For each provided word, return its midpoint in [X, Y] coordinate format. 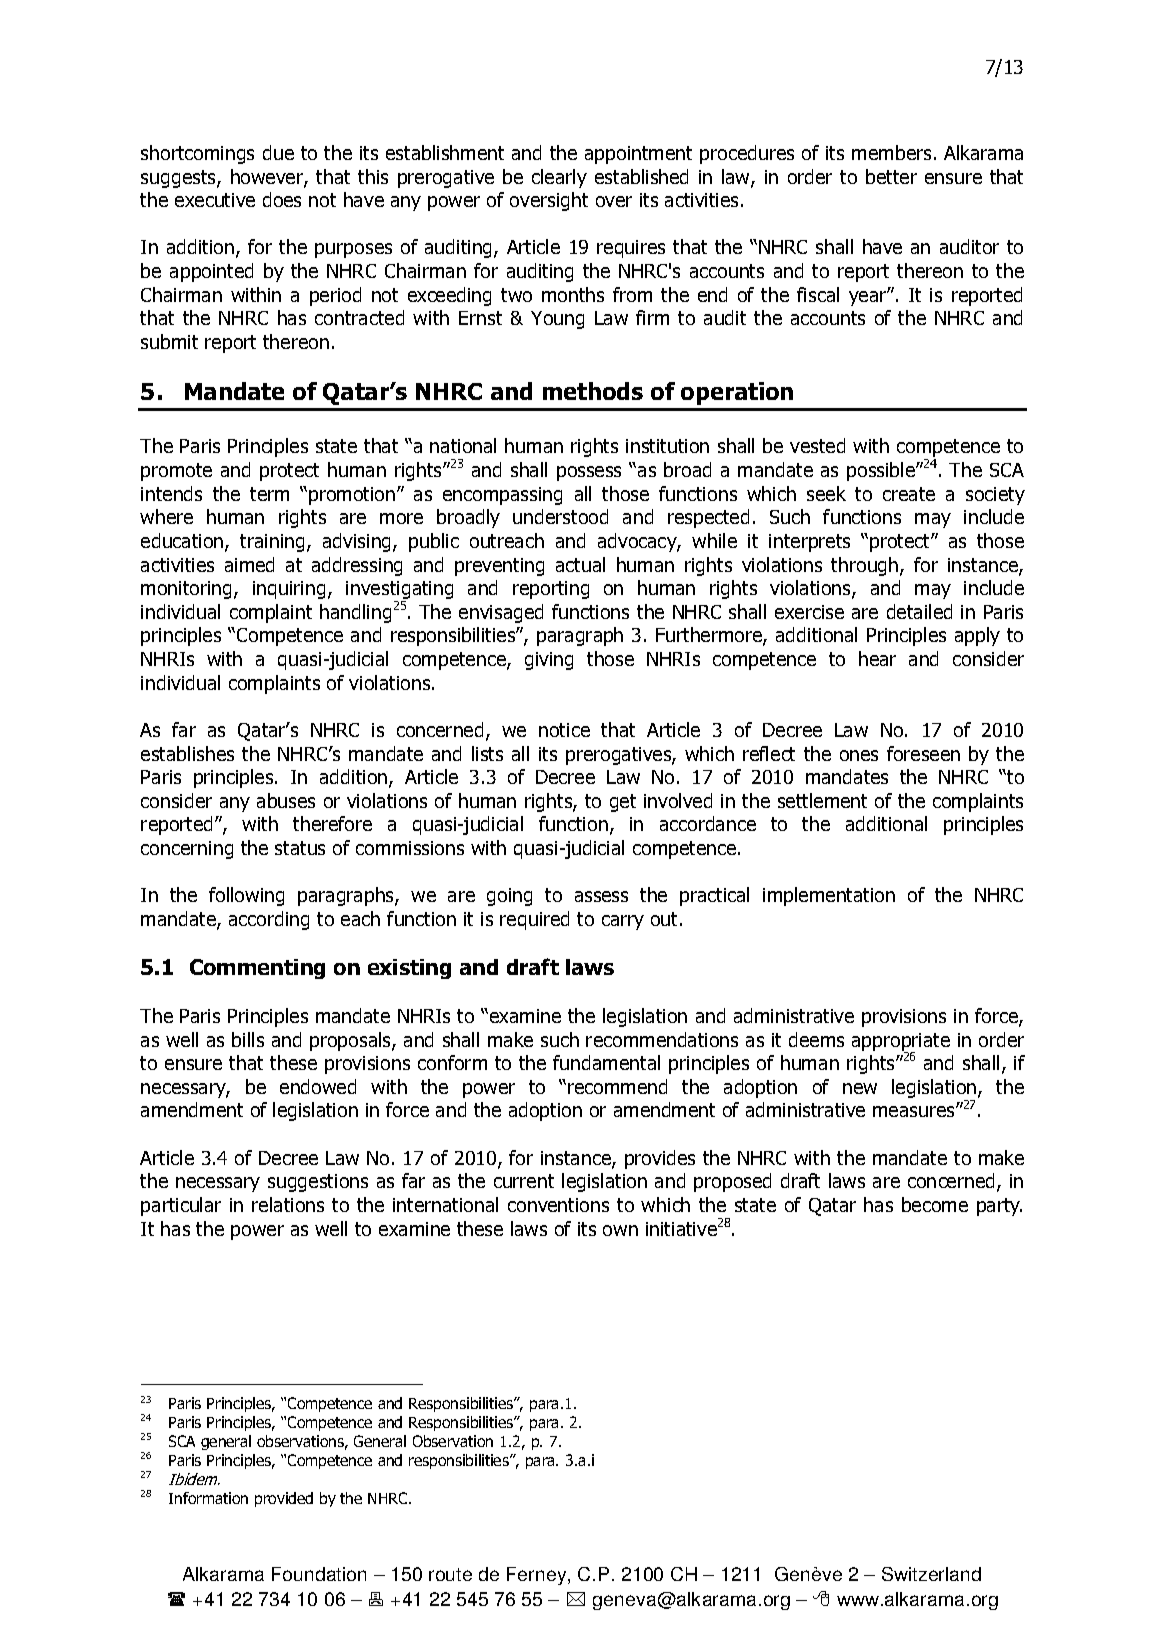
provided [284, 1499]
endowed [318, 1086]
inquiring [289, 590]
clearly [559, 178]
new [860, 1088]
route [450, 1574]
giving [549, 661]
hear [877, 658]
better [891, 176]
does [282, 199]
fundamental [606, 1062]
